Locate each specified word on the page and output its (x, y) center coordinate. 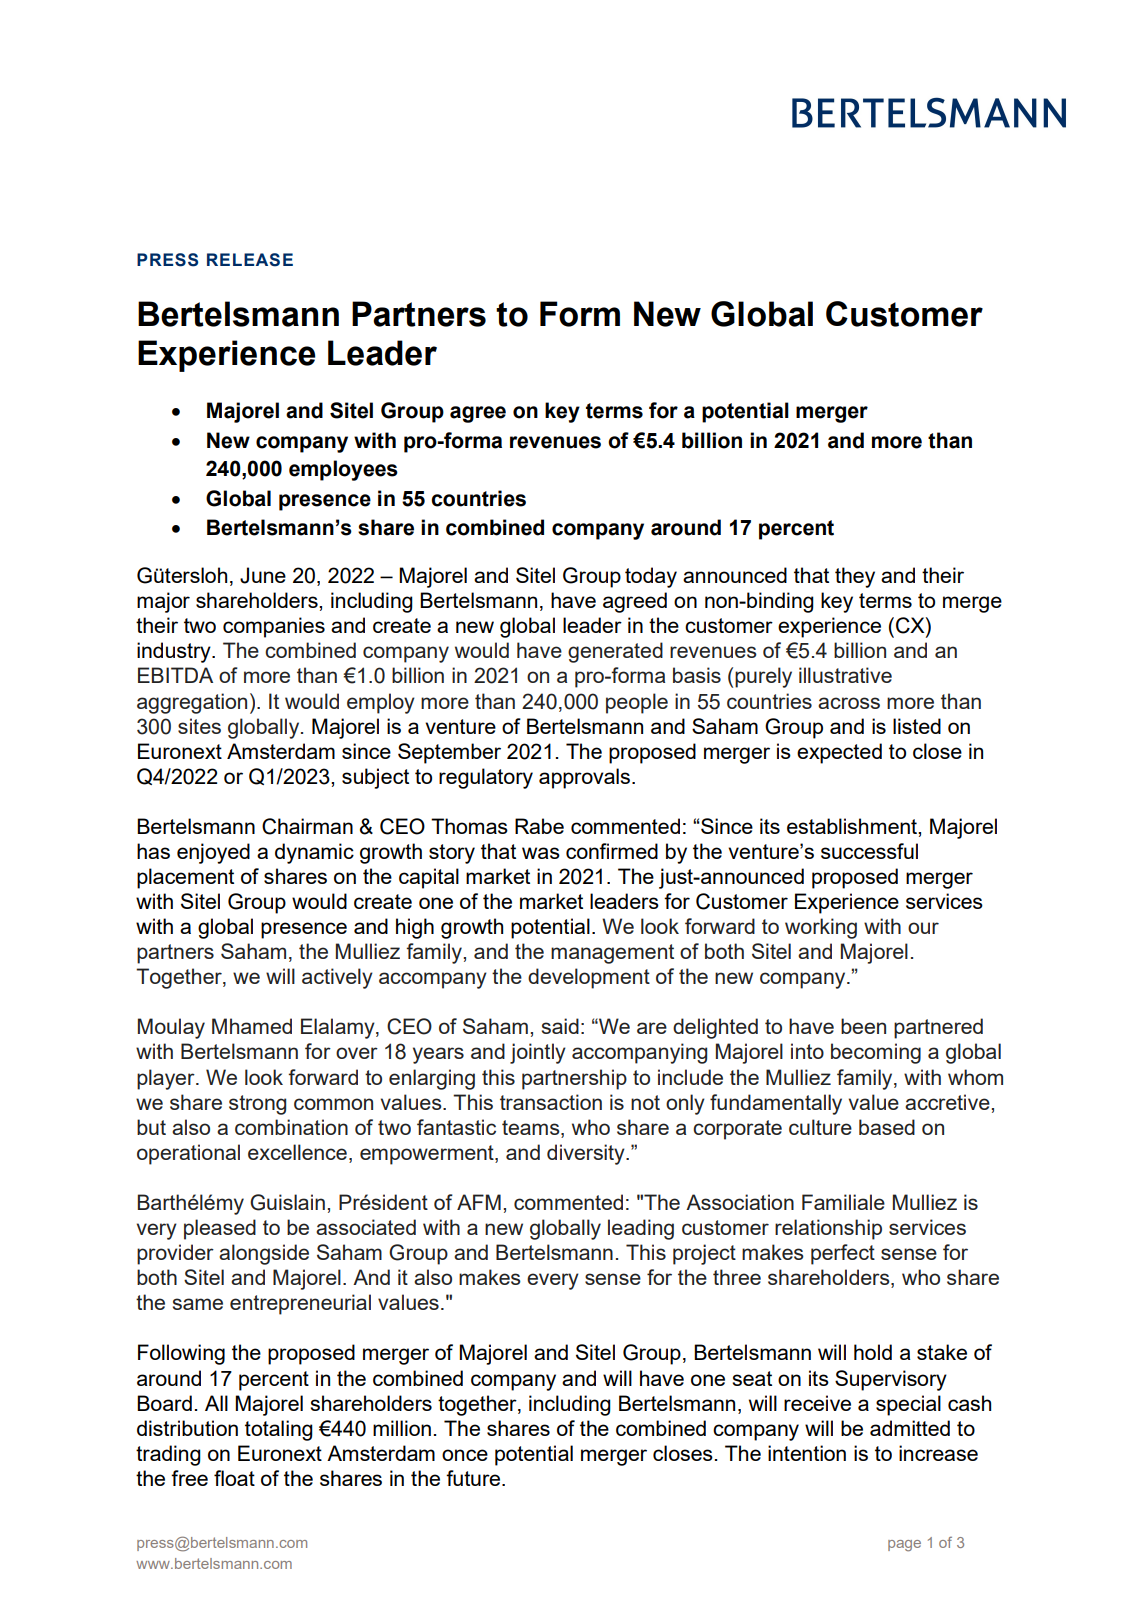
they (855, 577)
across (849, 703)
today (651, 577)
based (887, 1127)
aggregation (192, 703)
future (474, 1478)
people (637, 703)
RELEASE (250, 260)
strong (257, 1105)
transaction (551, 1102)
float (234, 1478)
